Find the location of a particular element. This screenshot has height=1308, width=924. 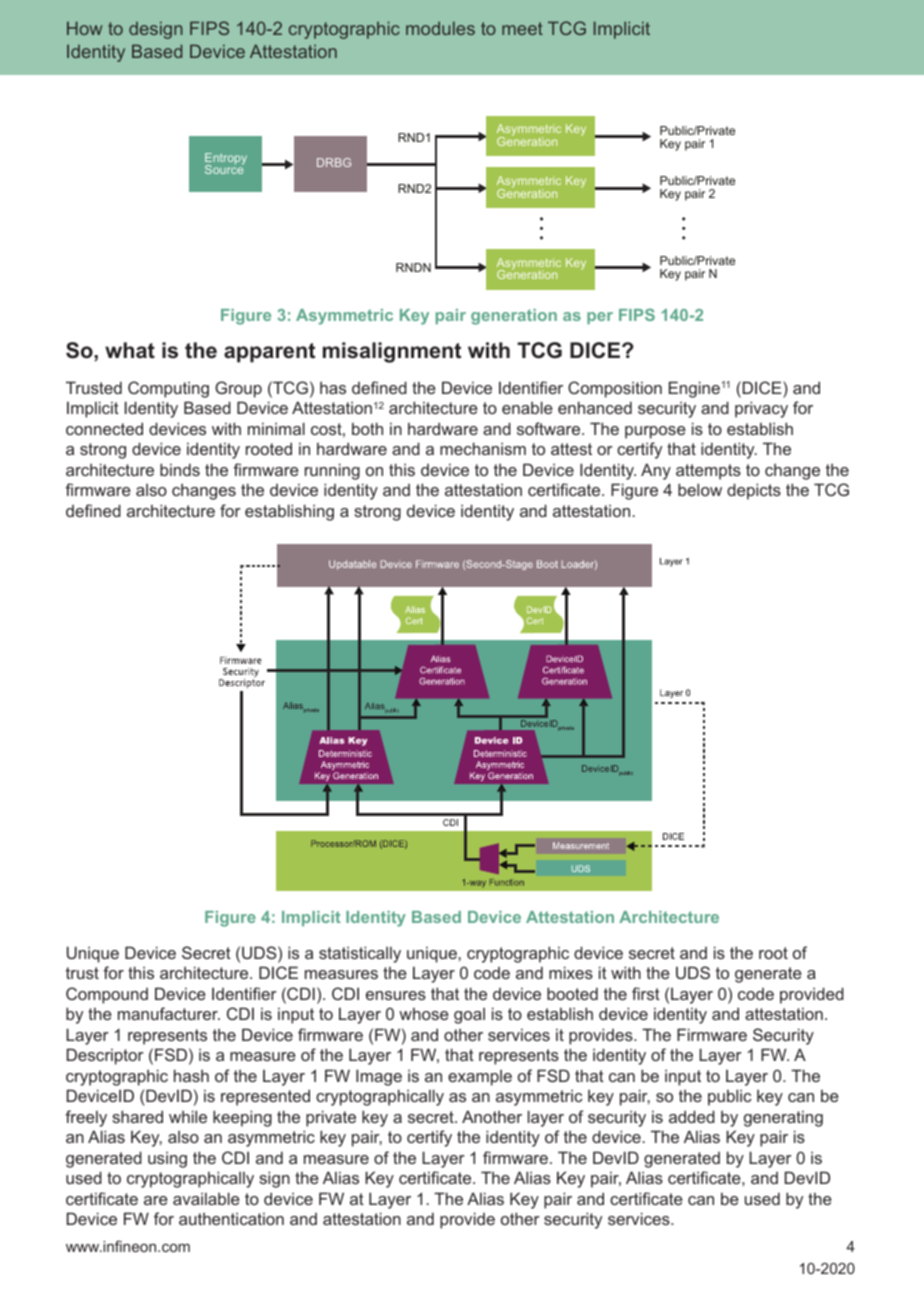

using is located at coordinates (167, 1160).
